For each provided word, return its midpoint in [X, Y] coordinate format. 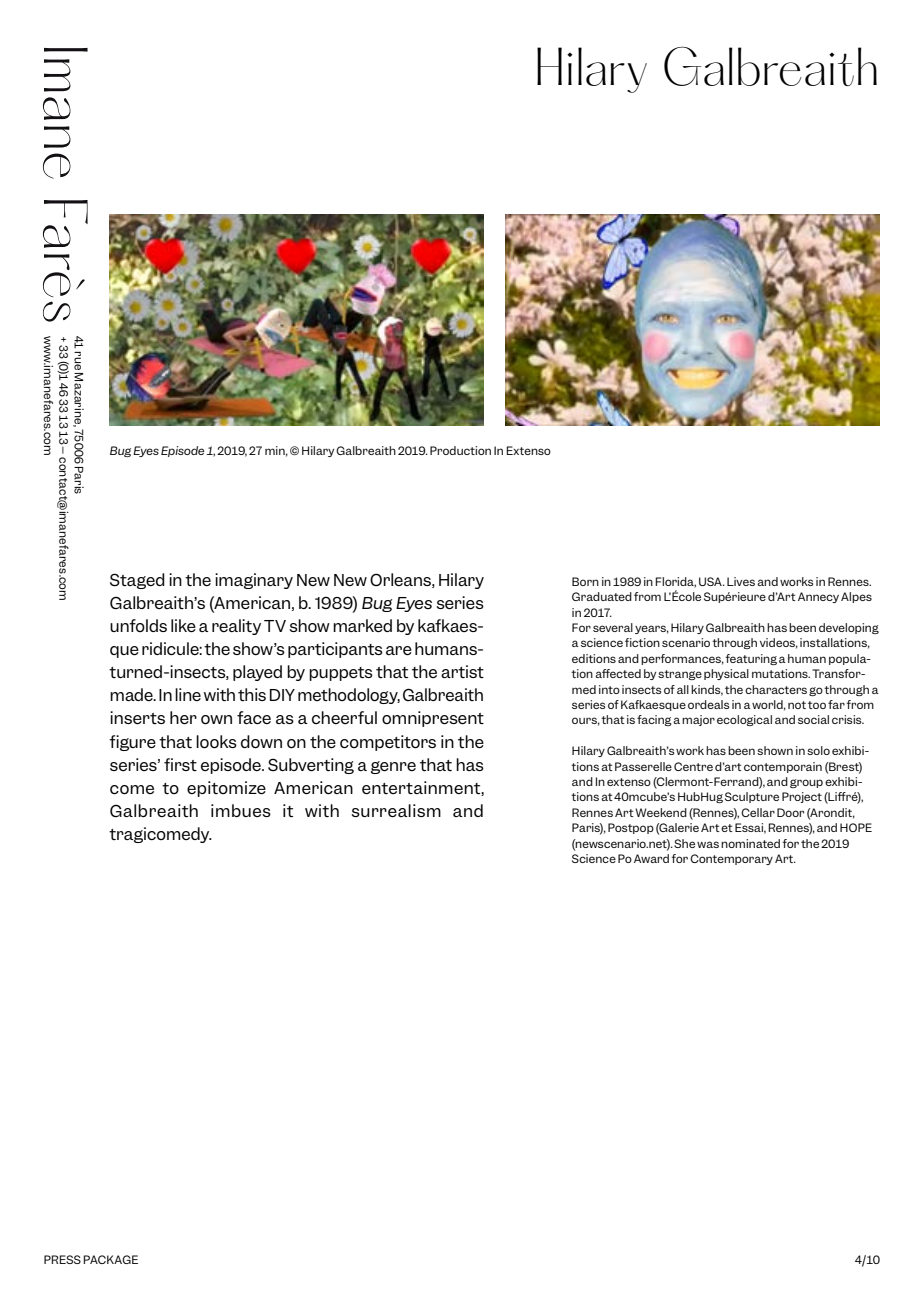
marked [362, 625]
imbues [241, 810]
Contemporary [731, 859]
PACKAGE [110, 1259]
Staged [137, 581]
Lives [741, 581]
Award [651, 858]
